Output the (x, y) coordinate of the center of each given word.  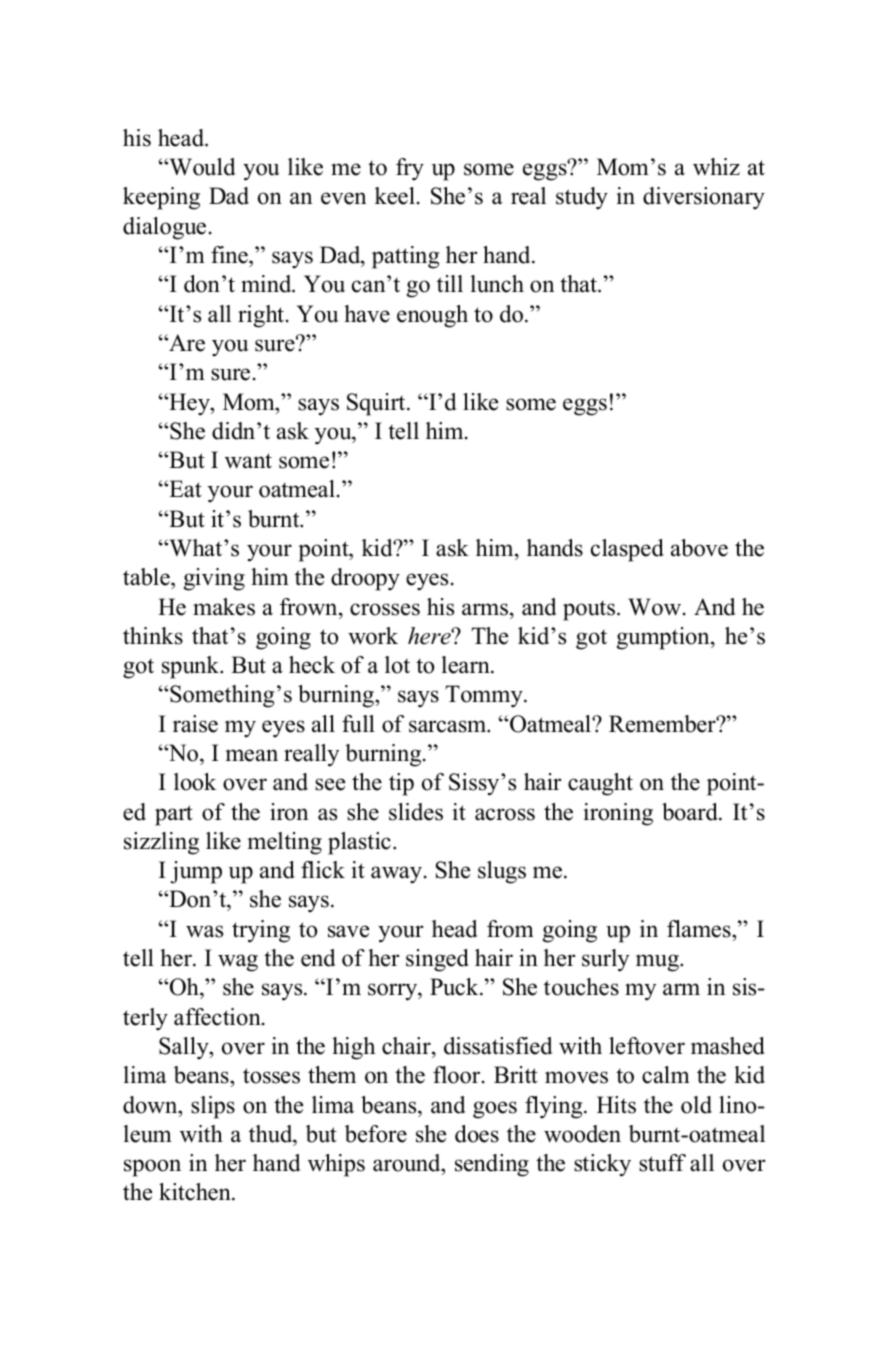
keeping (161, 198)
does (477, 1134)
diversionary (704, 198)
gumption (664, 638)
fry (410, 169)
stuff (662, 1163)
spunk (191, 667)
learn (466, 665)
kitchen (196, 1192)
